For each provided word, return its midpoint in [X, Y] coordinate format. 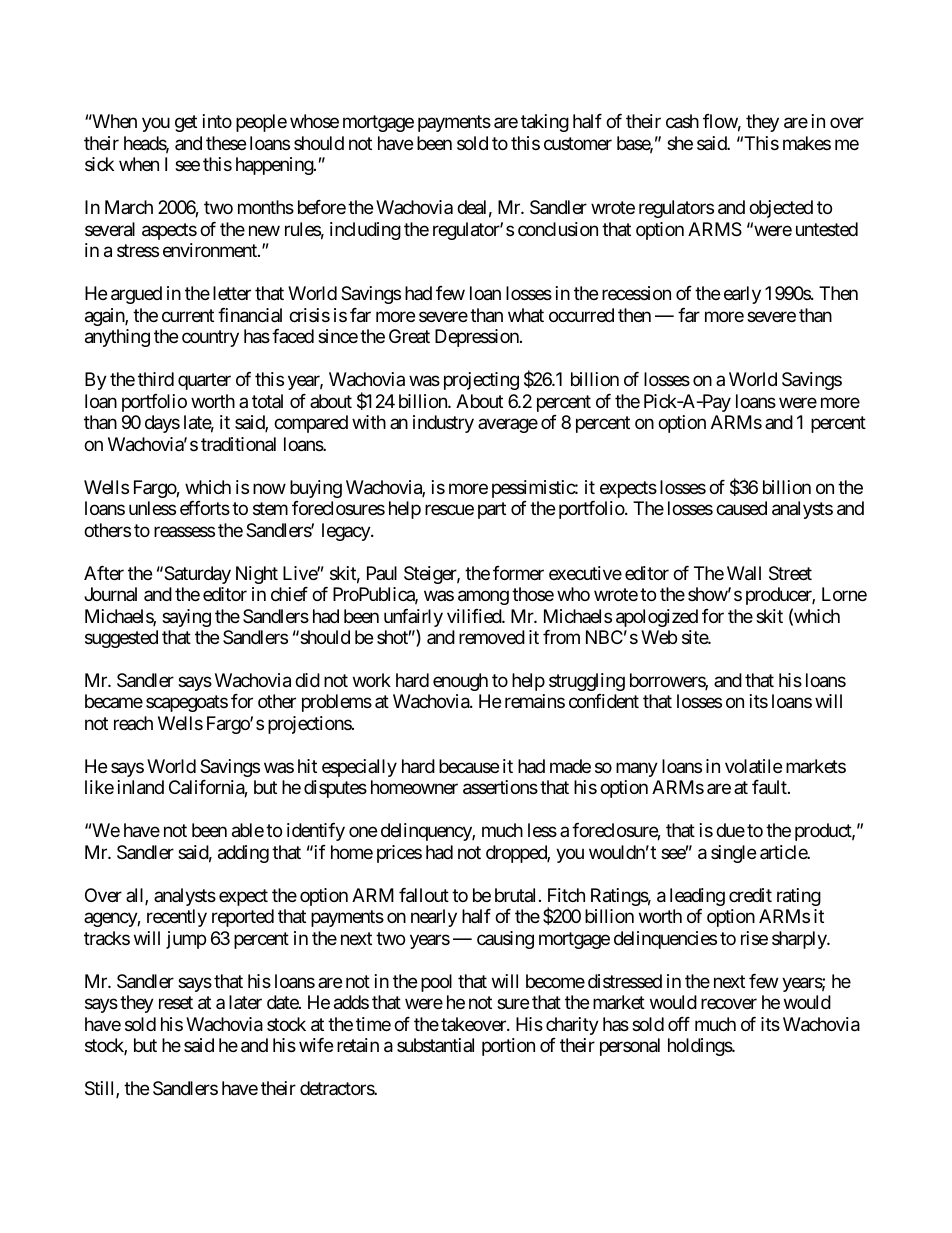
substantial [435, 1045]
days [162, 424]
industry [443, 424]
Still [101, 1089]
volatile [753, 766]
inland [141, 787]
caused [741, 508]
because [469, 766]
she [680, 143]
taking [545, 123]
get [186, 124]
